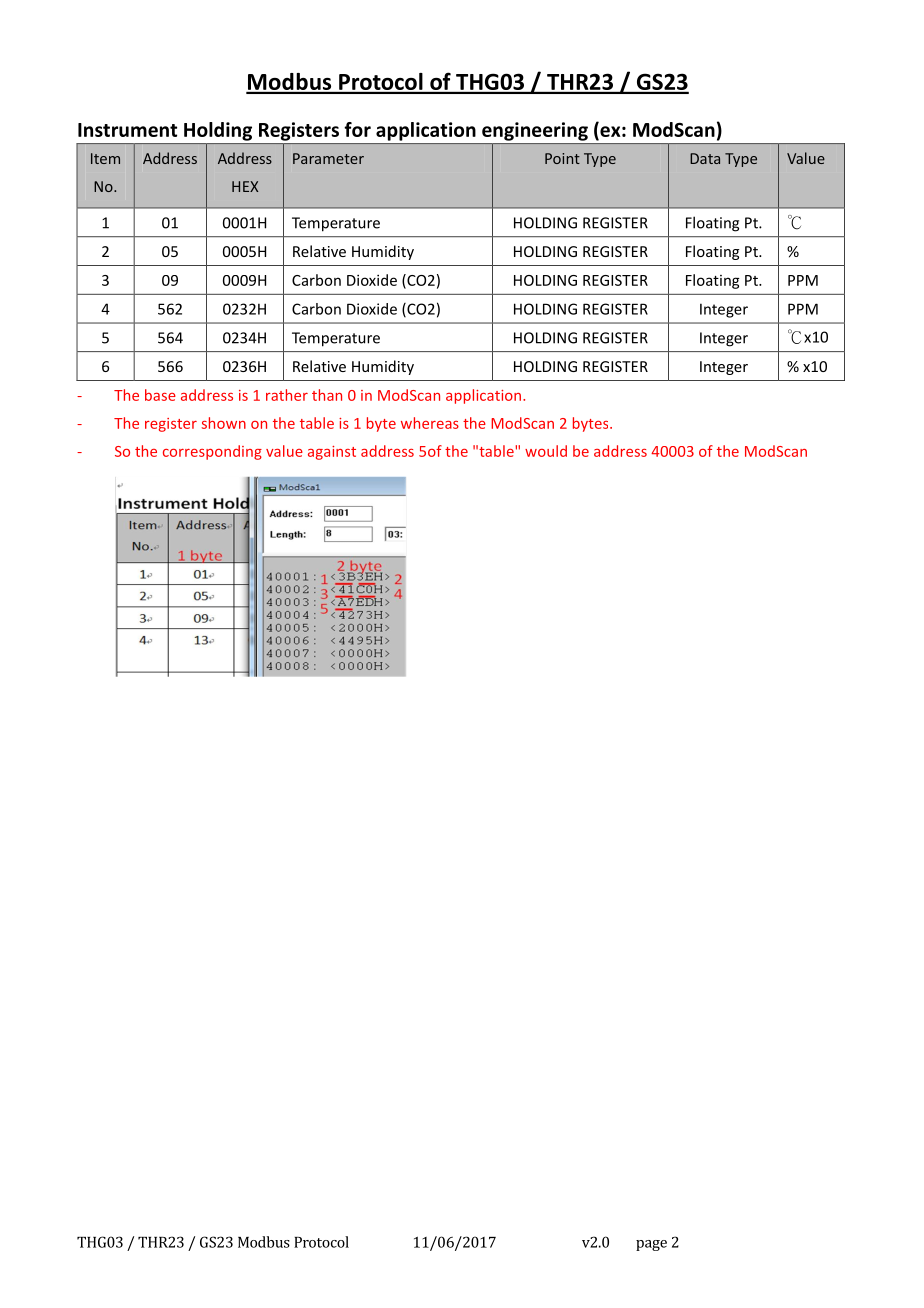 The image size is (924, 1308). What do you see at coordinates (224, 423) in the screenshot?
I see `shown` at bounding box center [224, 423].
